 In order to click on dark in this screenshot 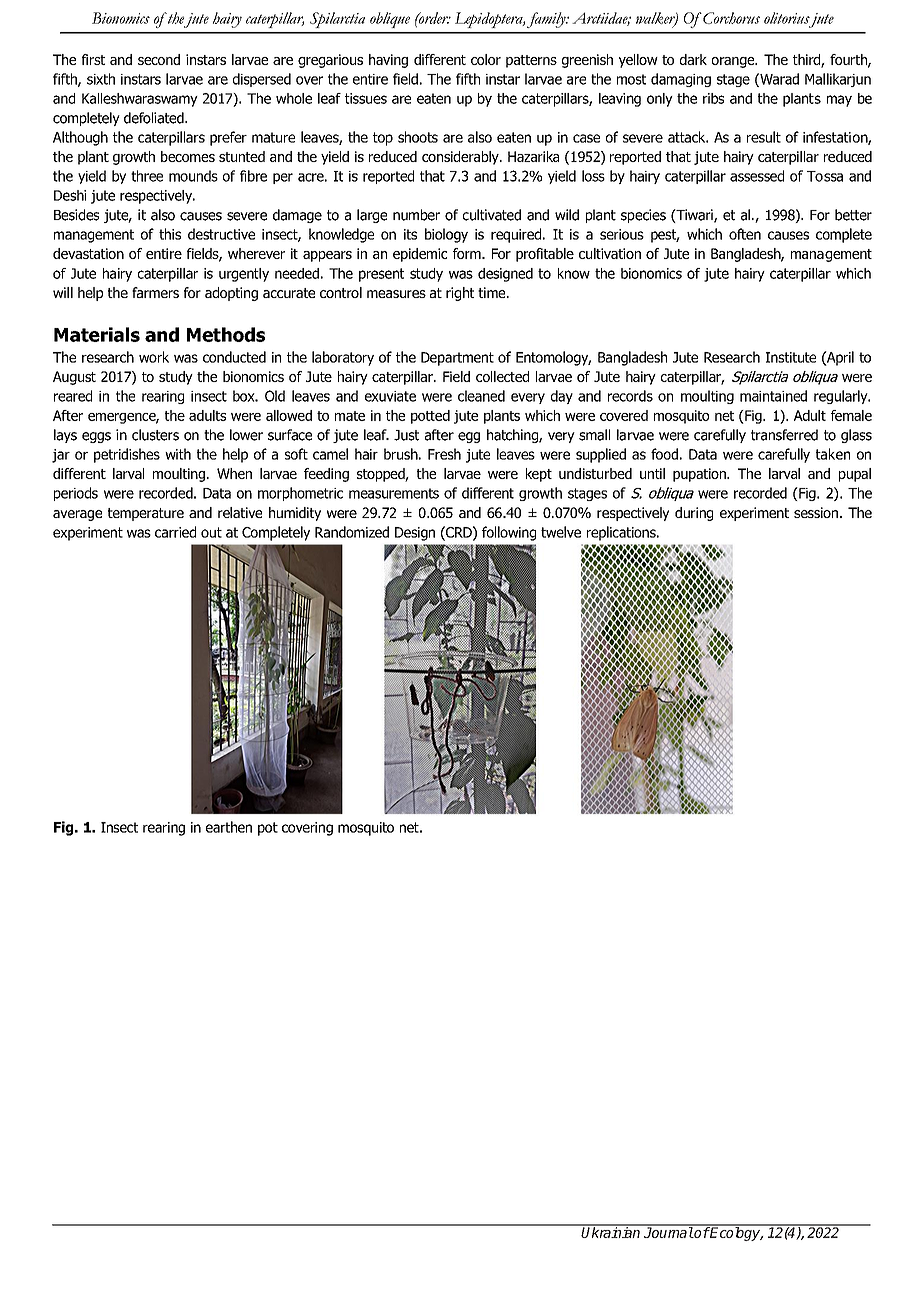, I will do `click(693, 59)`.
